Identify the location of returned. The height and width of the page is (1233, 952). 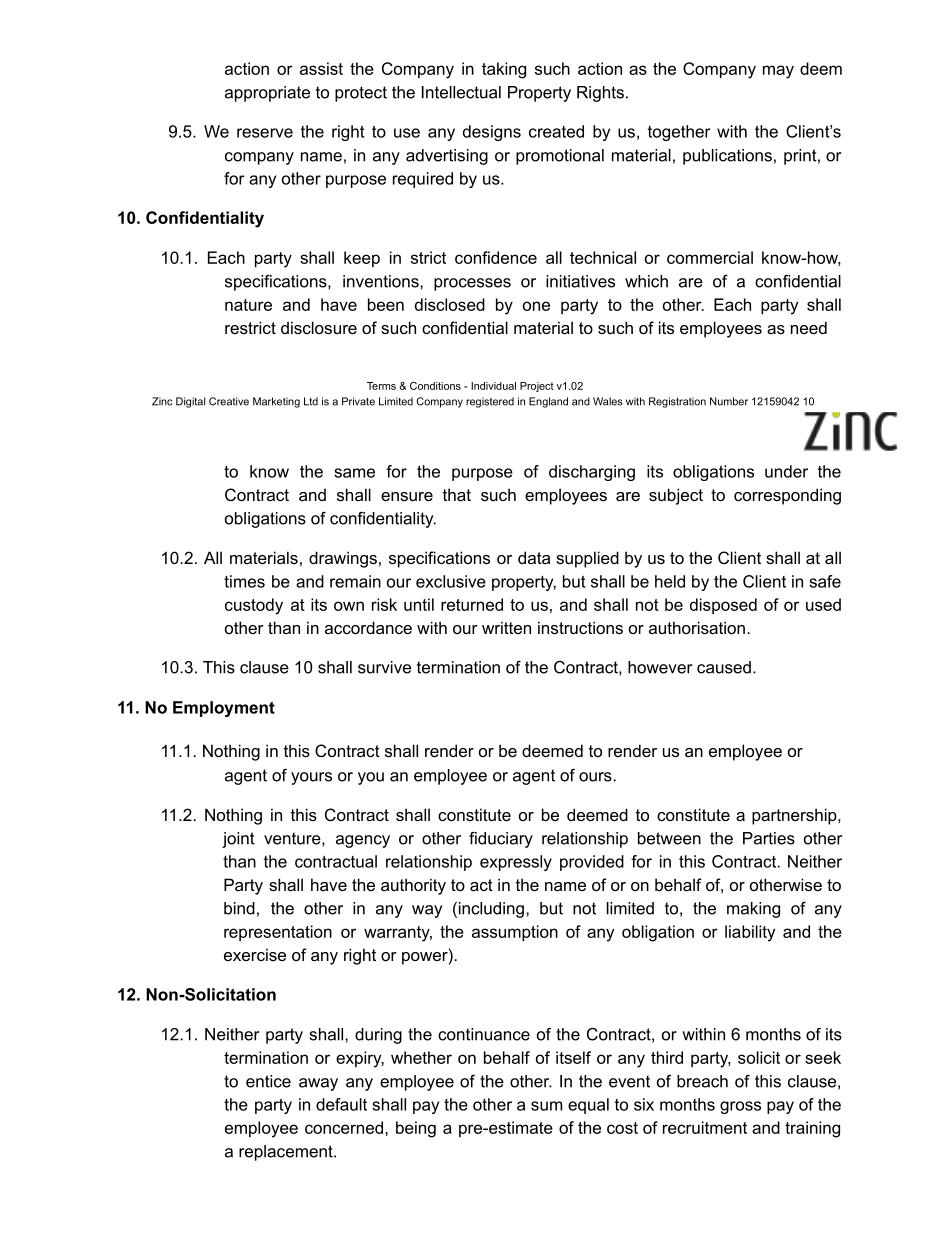
(472, 604).
